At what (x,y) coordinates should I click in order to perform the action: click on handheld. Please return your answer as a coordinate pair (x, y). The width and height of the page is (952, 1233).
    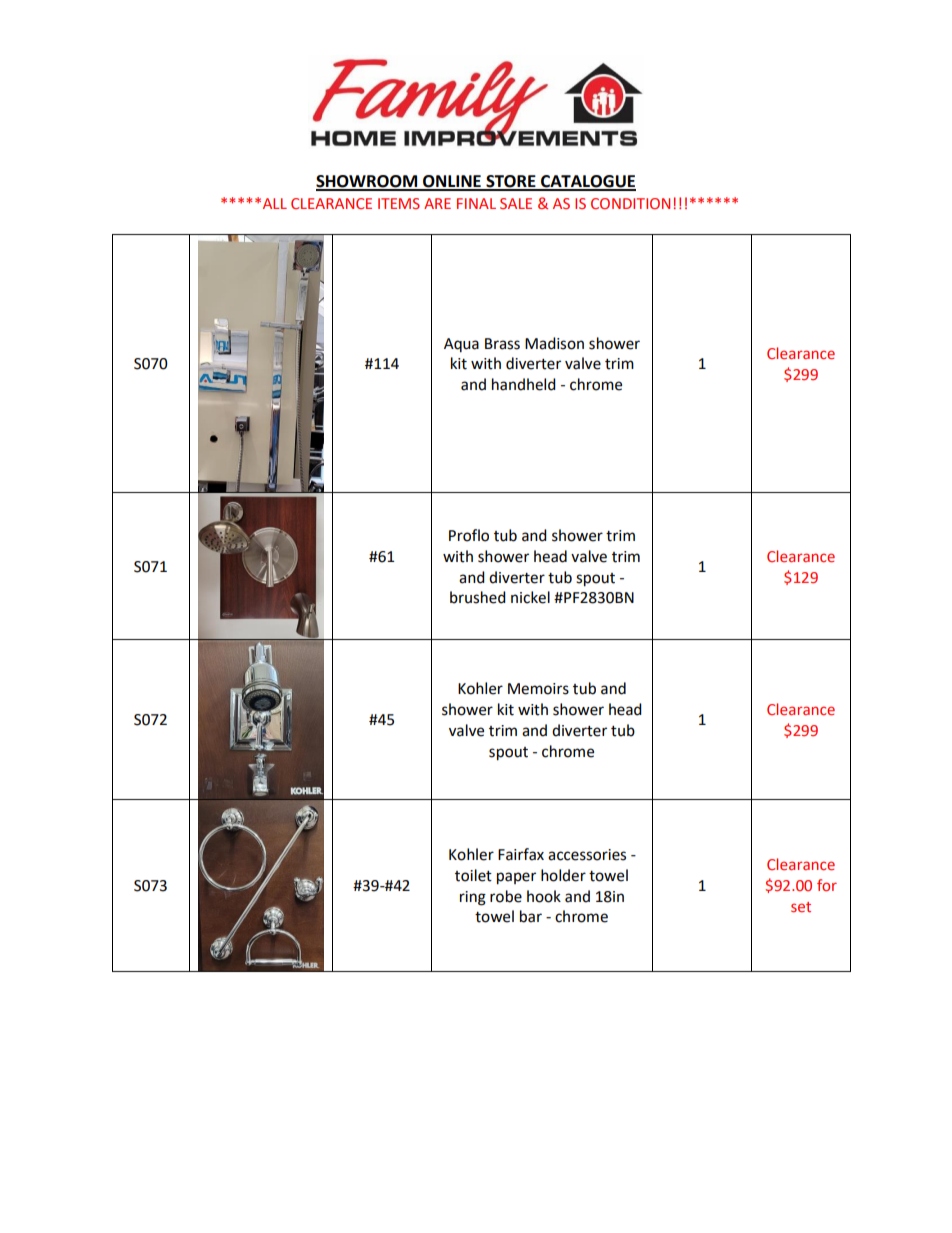
    Looking at the image, I should click on (524, 384).
